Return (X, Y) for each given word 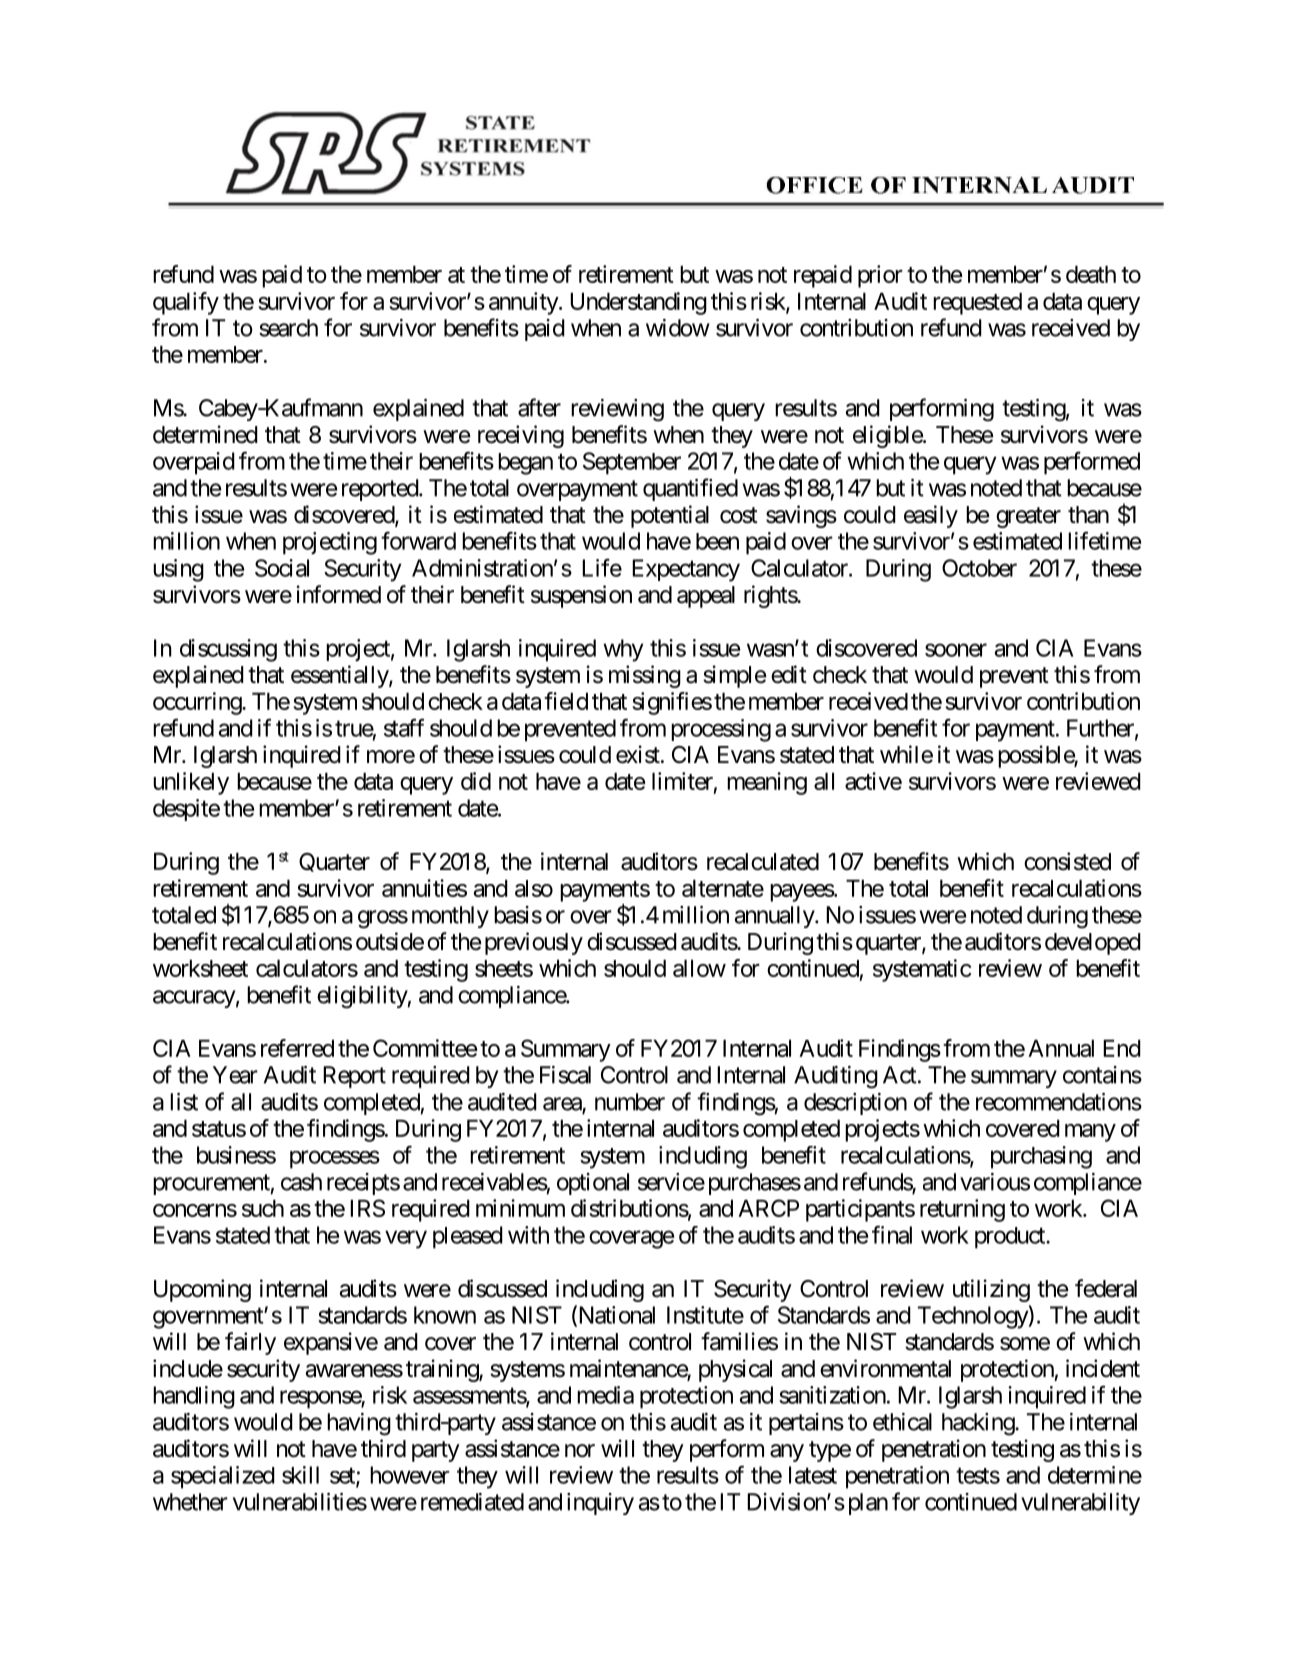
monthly (450, 917)
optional (593, 1184)
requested (977, 303)
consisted (1067, 861)
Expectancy (686, 570)
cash (301, 1182)
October (979, 568)
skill (300, 1475)
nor (580, 1451)
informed (339, 594)
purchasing (1041, 1157)
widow (678, 328)
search (288, 328)
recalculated (763, 862)
